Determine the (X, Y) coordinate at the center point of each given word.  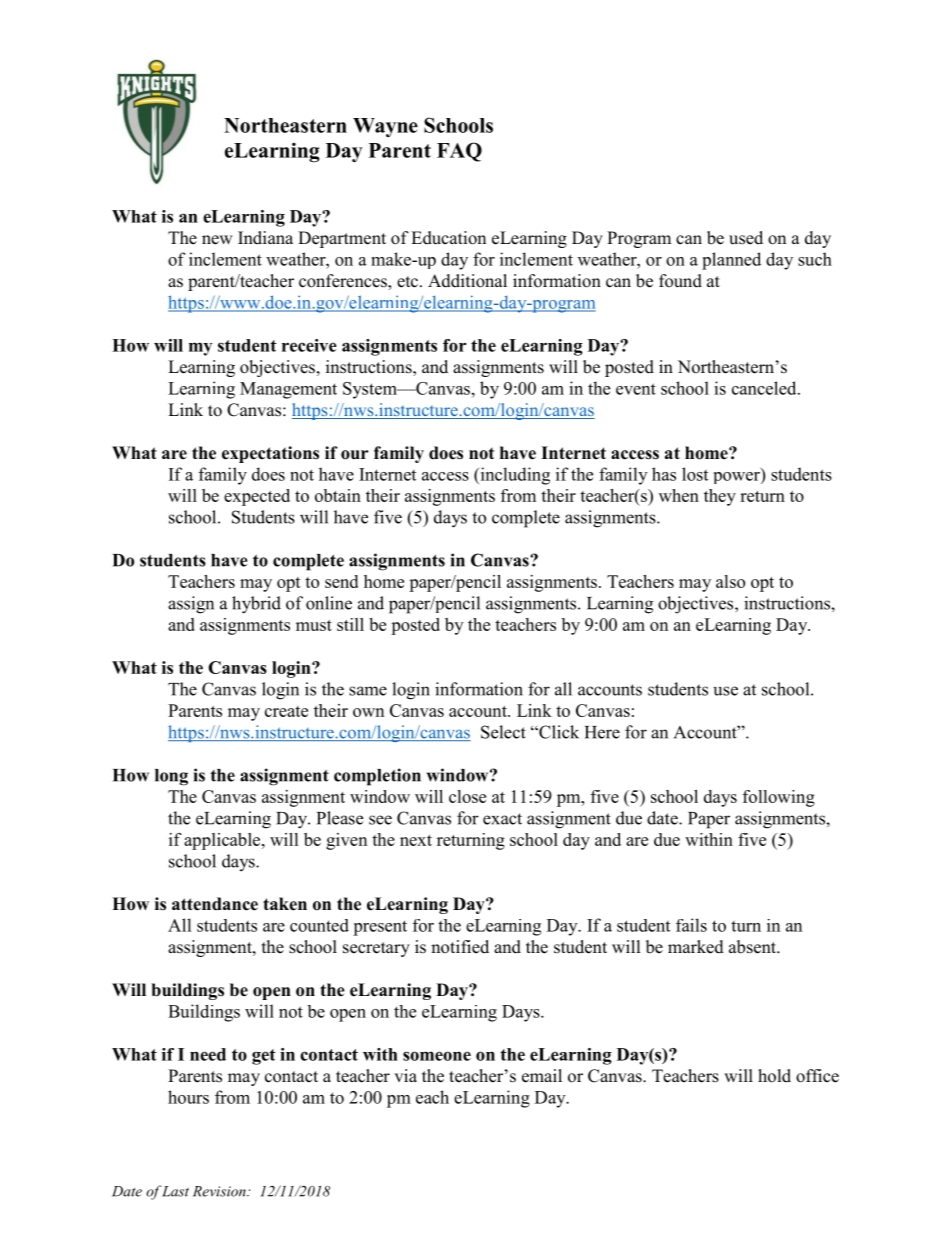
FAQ (459, 152)
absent (753, 947)
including (514, 476)
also (730, 581)
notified (460, 947)
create (286, 711)
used (746, 238)
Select (503, 732)
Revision (220, 1191)
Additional (467, 281)
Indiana (265, 238)
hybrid (256, 605)
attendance (215, 904)
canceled (765, 388)
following (779, 798)
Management (288, 390)
